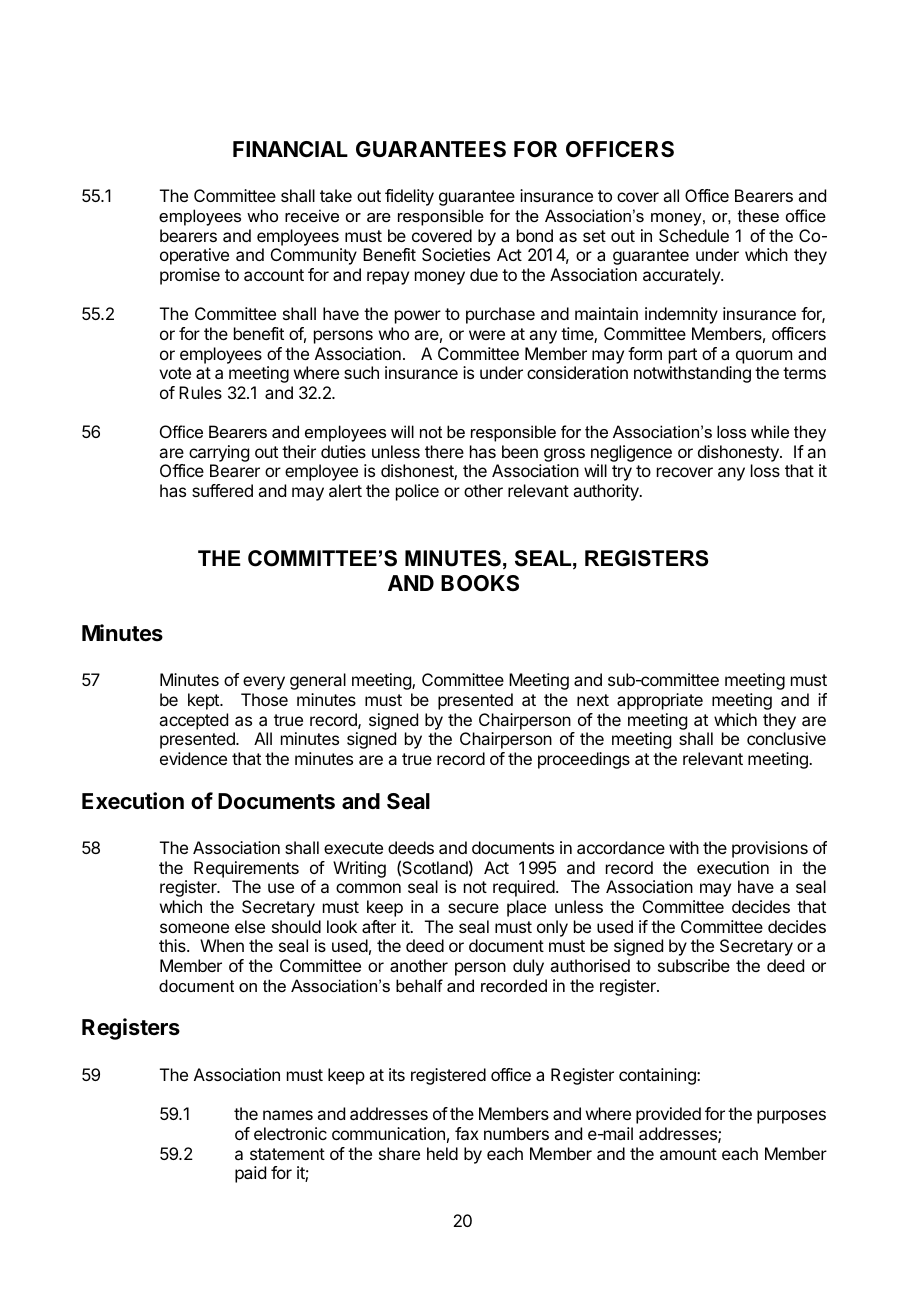 This screenshot has height=1307, width=924. What do you see at coordinates (524, 888) in the screenshot?
I see `required` at bounding box center [524, 888].
